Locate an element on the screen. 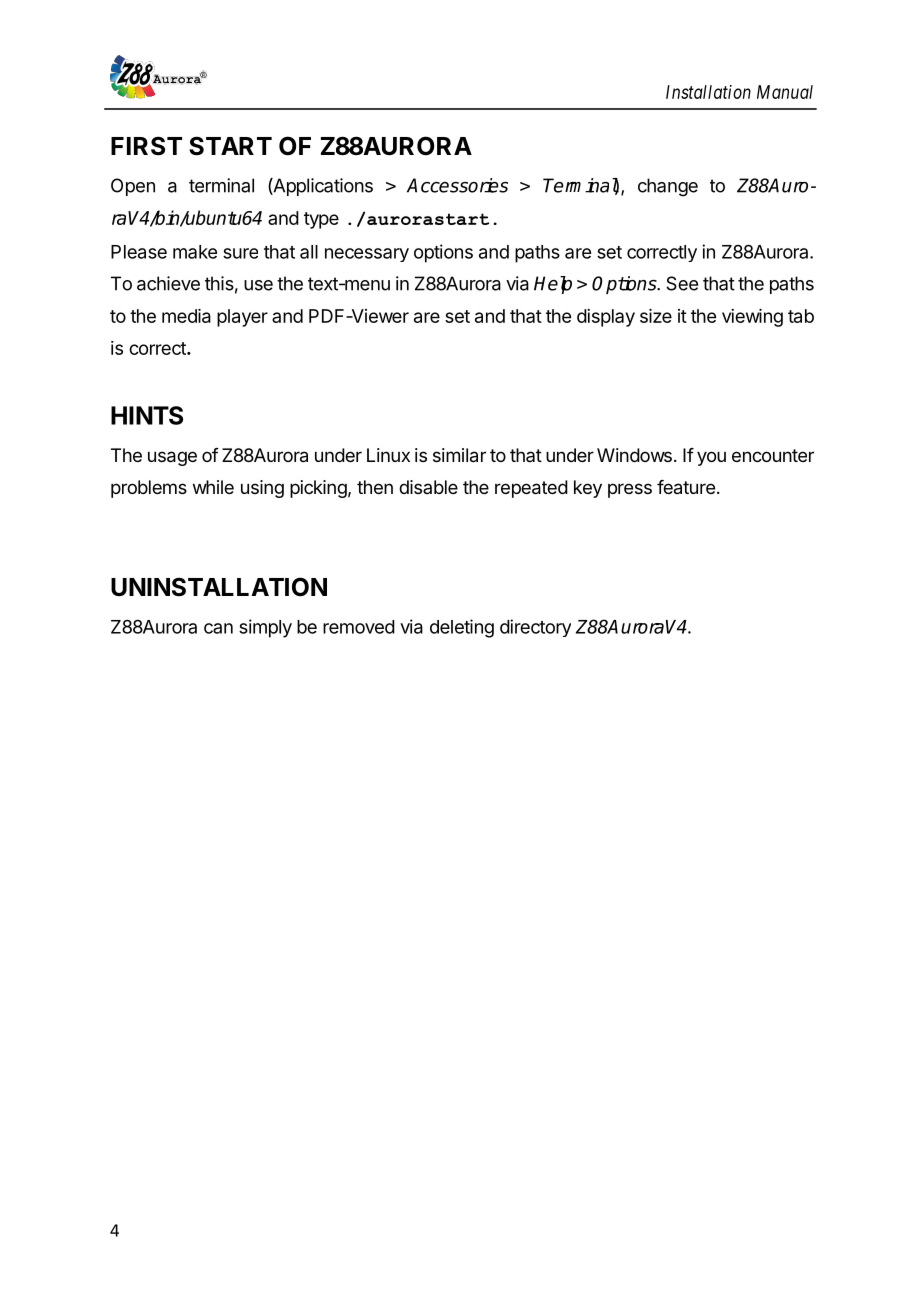 The height and width of the screenshot is (1308, 924). display is located at coordinates (606, 318).
